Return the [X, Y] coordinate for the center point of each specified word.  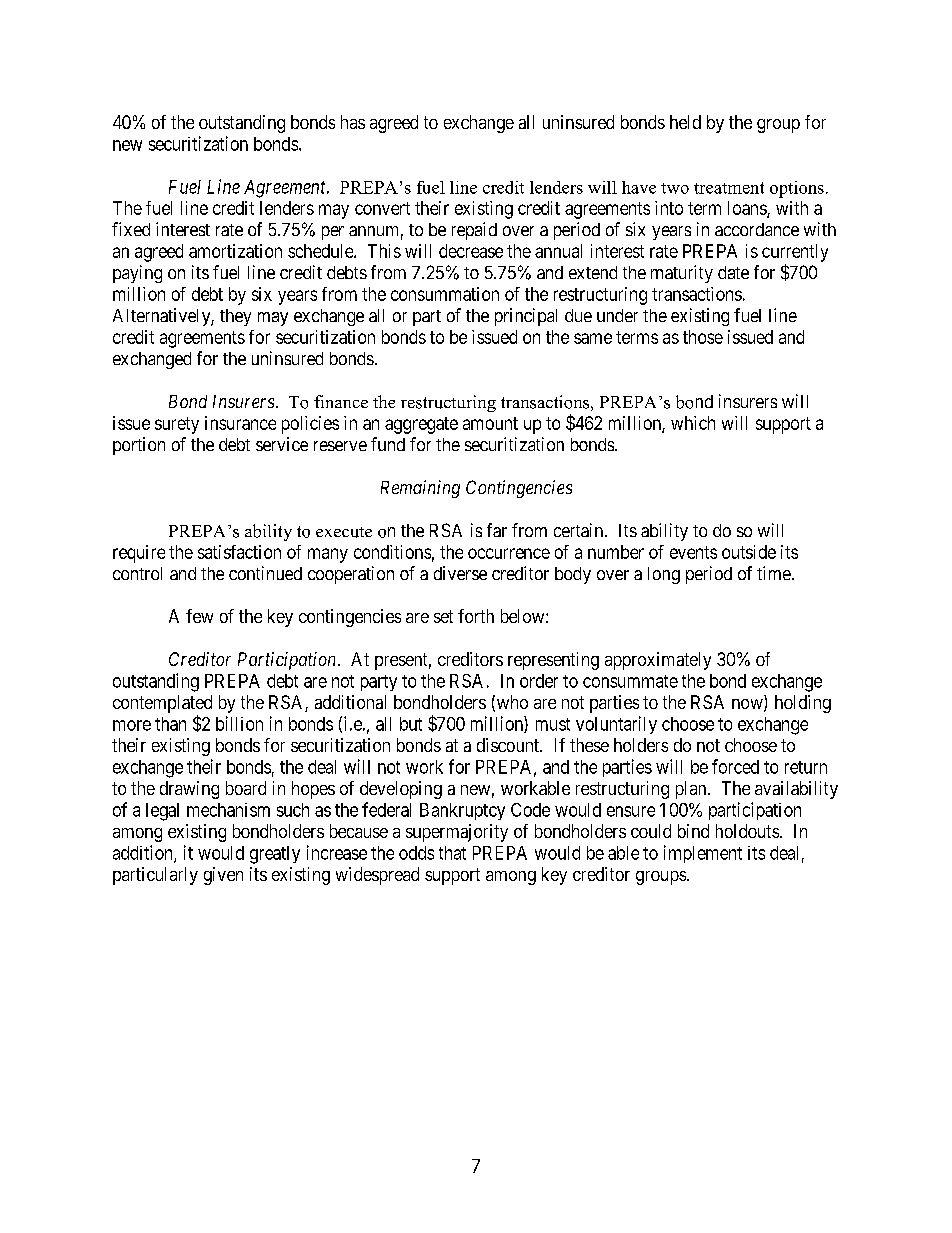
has [353, 122]
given [223, 876]
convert [382, 208]
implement [703, 854]
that [452, 853]
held [685, 122]
